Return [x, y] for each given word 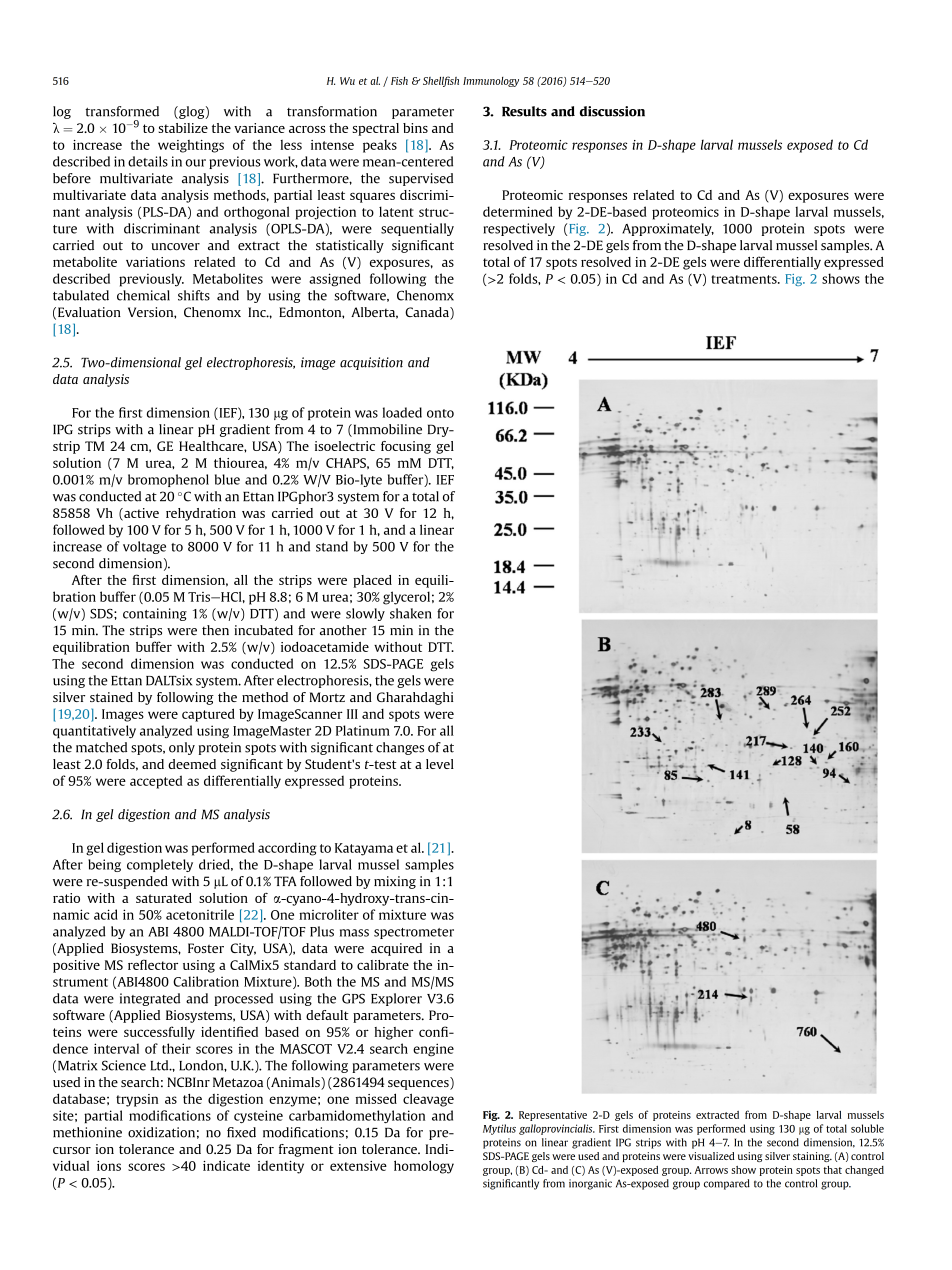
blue [227, 479]
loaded [402, 412]
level [440, 764]
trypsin [137, 1100]
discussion [612, 111]
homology [424, 1167]
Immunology [491, 82]
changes [400, 748]
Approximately [668, 229]
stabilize [183, 128]
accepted [156, 782]
